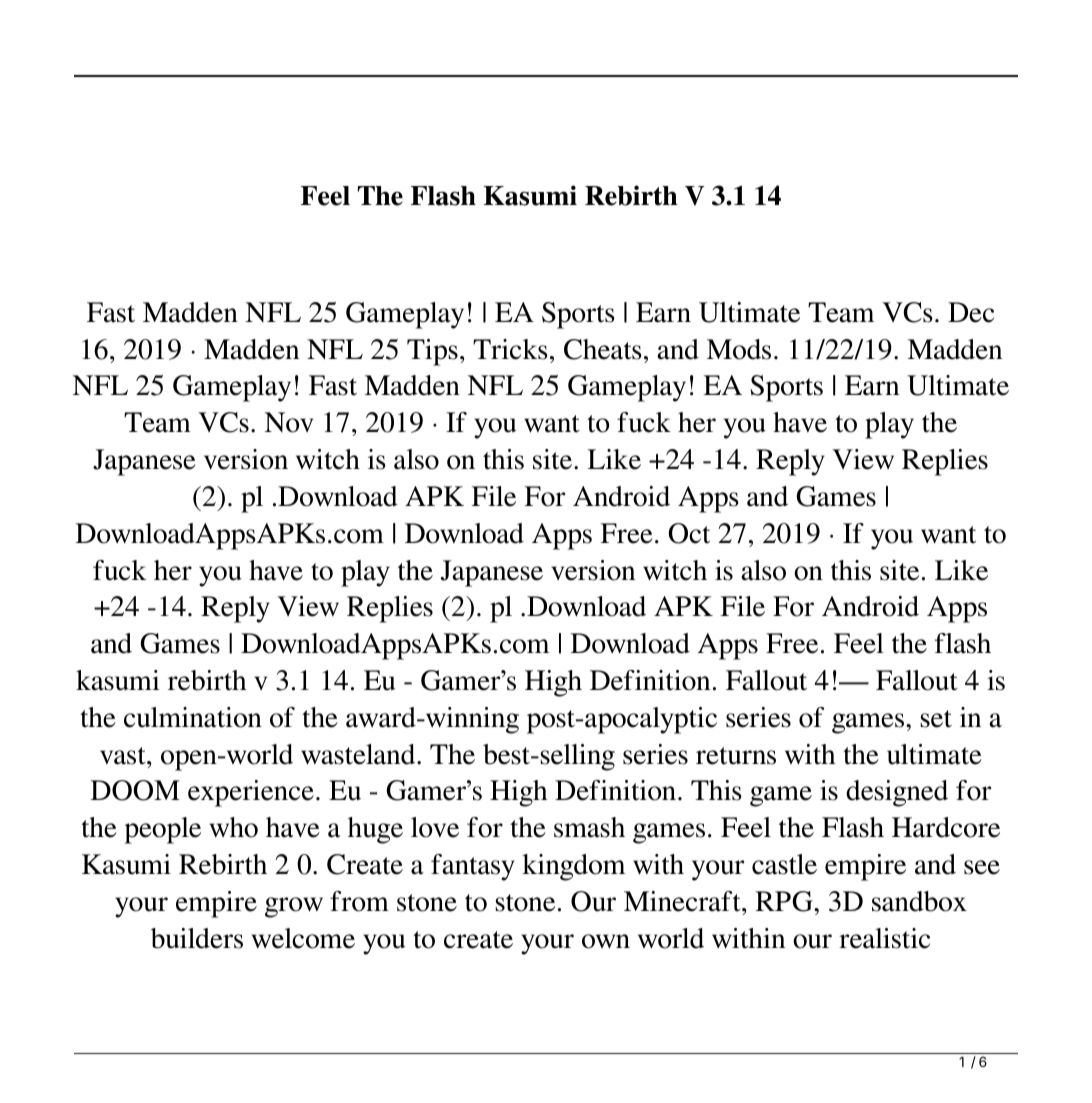 The width and height of the image is (1092, 1103). Describe the element at coordinates (197, 938) in the image. I see `builders` at that location.
